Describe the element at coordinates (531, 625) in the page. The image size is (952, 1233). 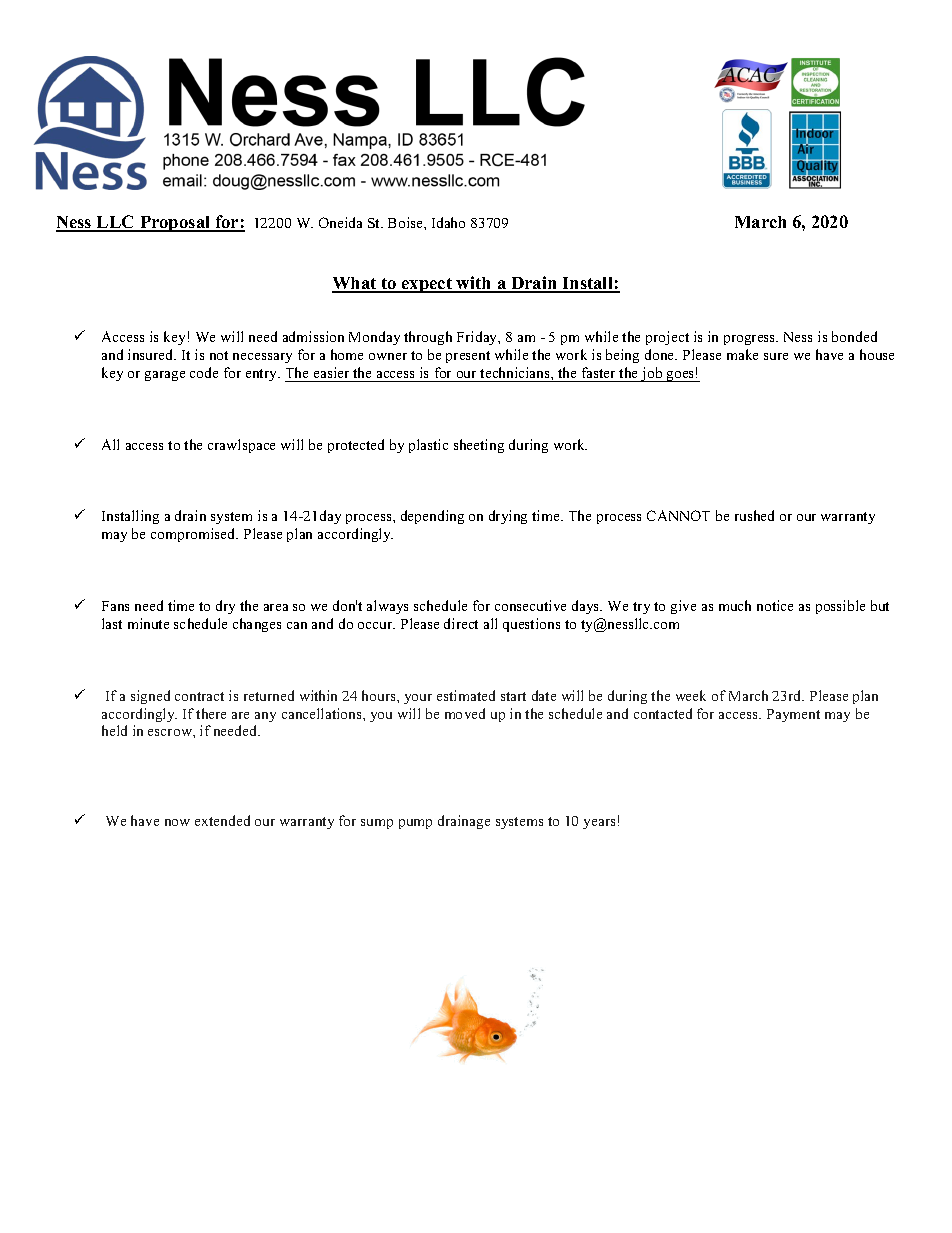
I see `questions` at that location.
